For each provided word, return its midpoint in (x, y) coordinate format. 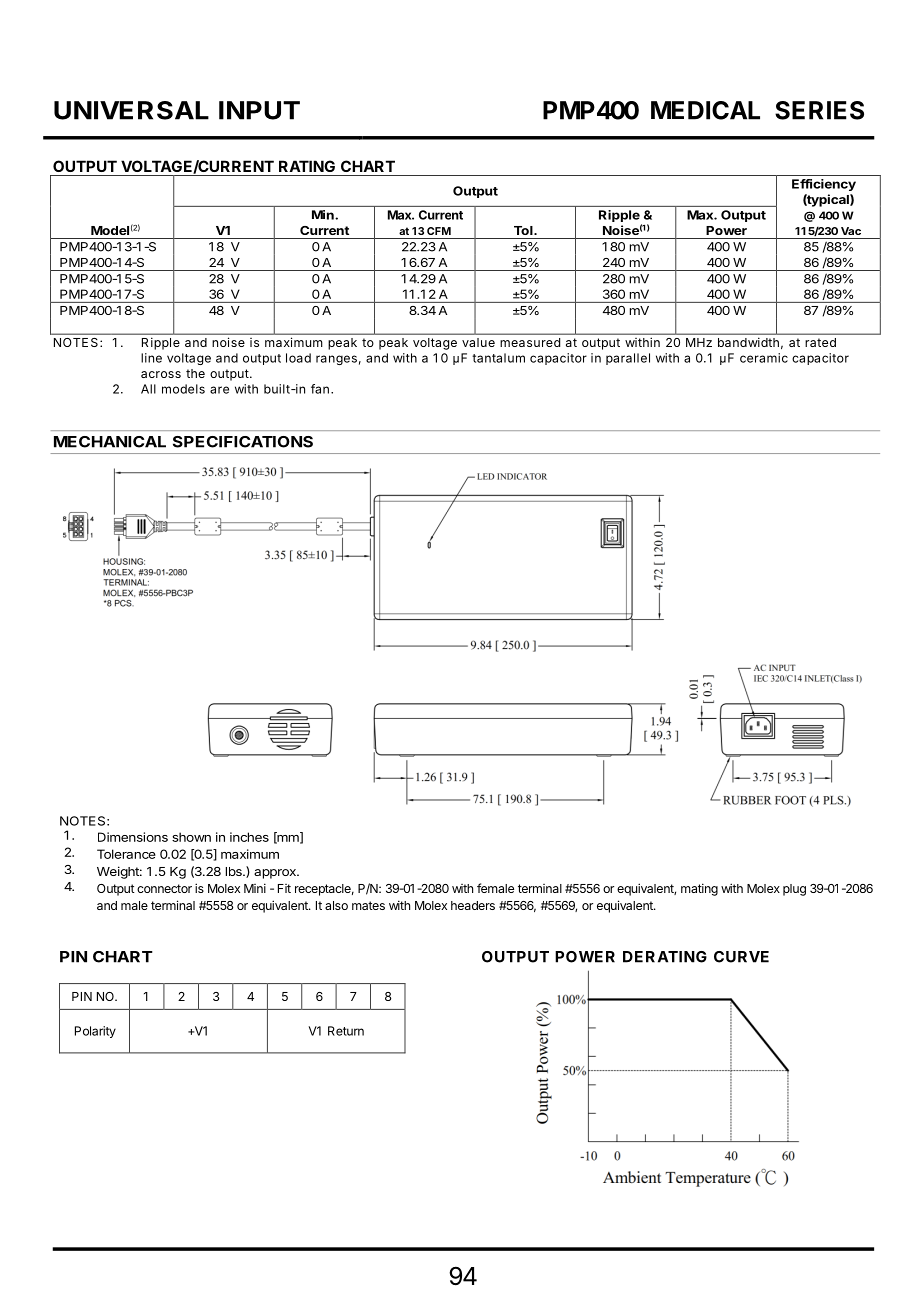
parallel (628, 359)
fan (320, 389)
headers (473, 905)
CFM (439, 231)
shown (191, 837)
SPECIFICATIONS (243, 442)
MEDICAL (705, 110)
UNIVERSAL (131, 110)
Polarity (95, 1032)
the (195, 373)
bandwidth (748, 342)
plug (794, 890)
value (478, 342)
